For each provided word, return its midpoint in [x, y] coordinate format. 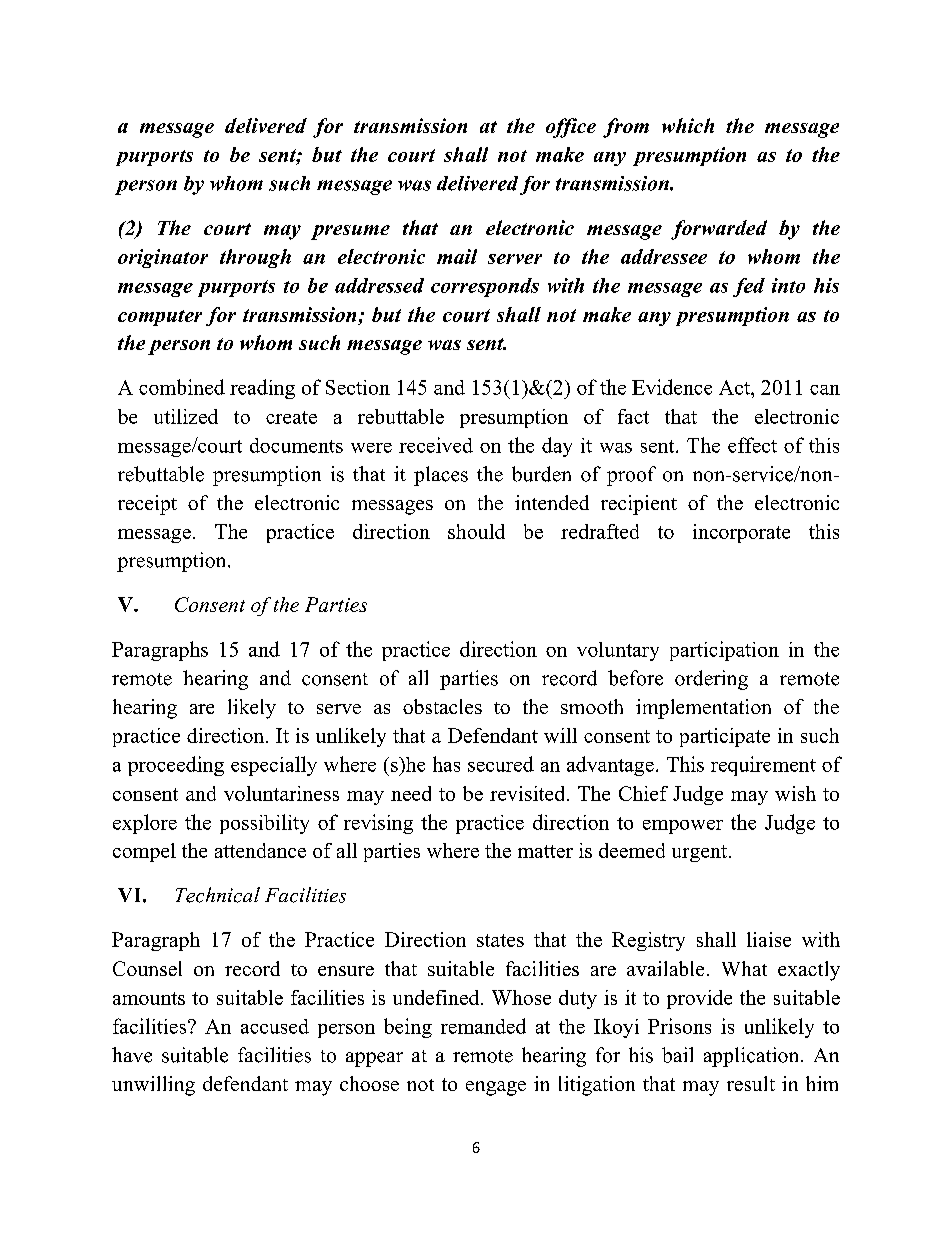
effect [752, 445]
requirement [763, 766]
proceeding [176, 766]
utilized [186, 416]
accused [275, 1026]
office [571, 128]
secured [501, 764]
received [436, 445]
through [255, 258]
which [688, 125]
